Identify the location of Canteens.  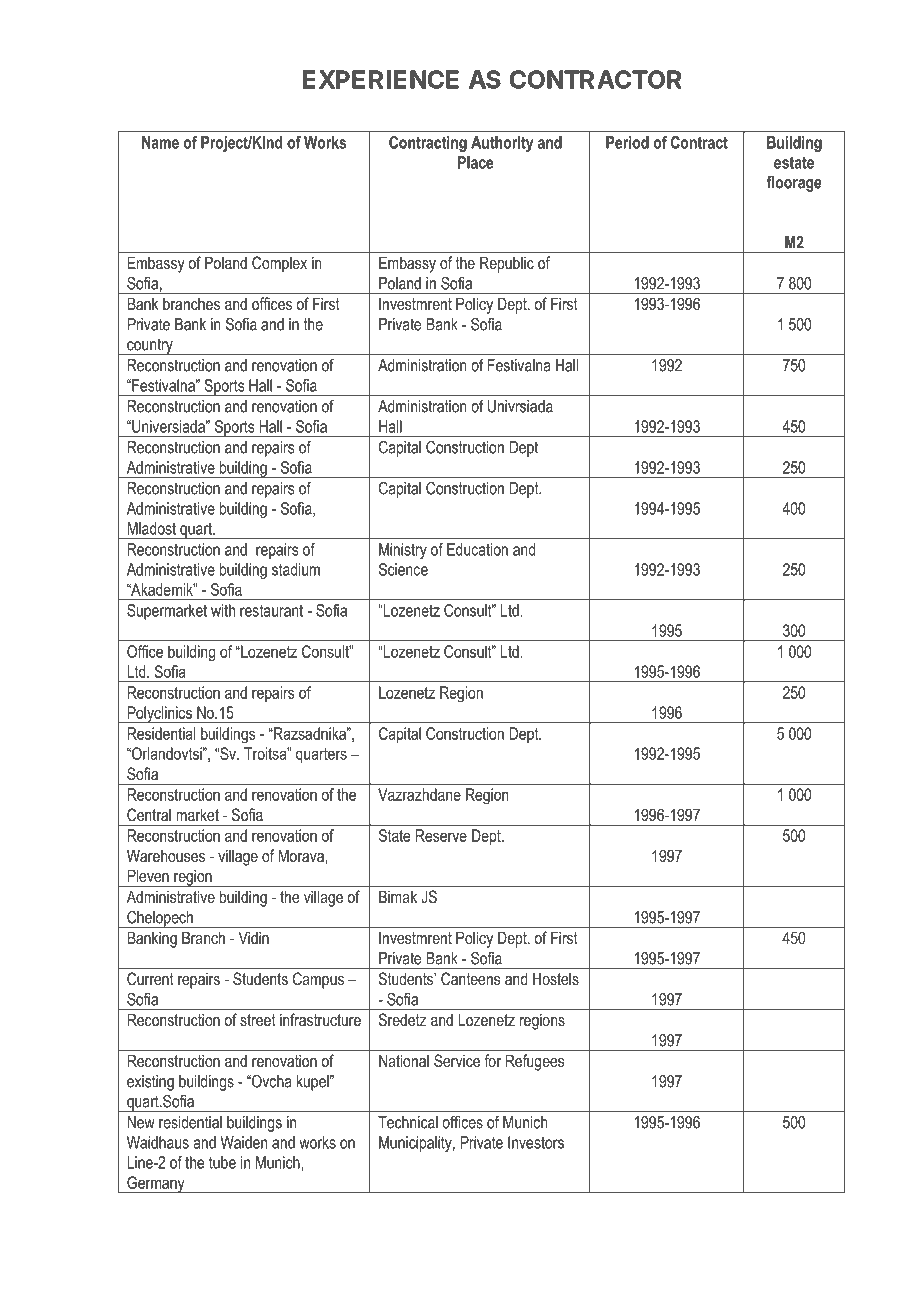
(470, 978).
